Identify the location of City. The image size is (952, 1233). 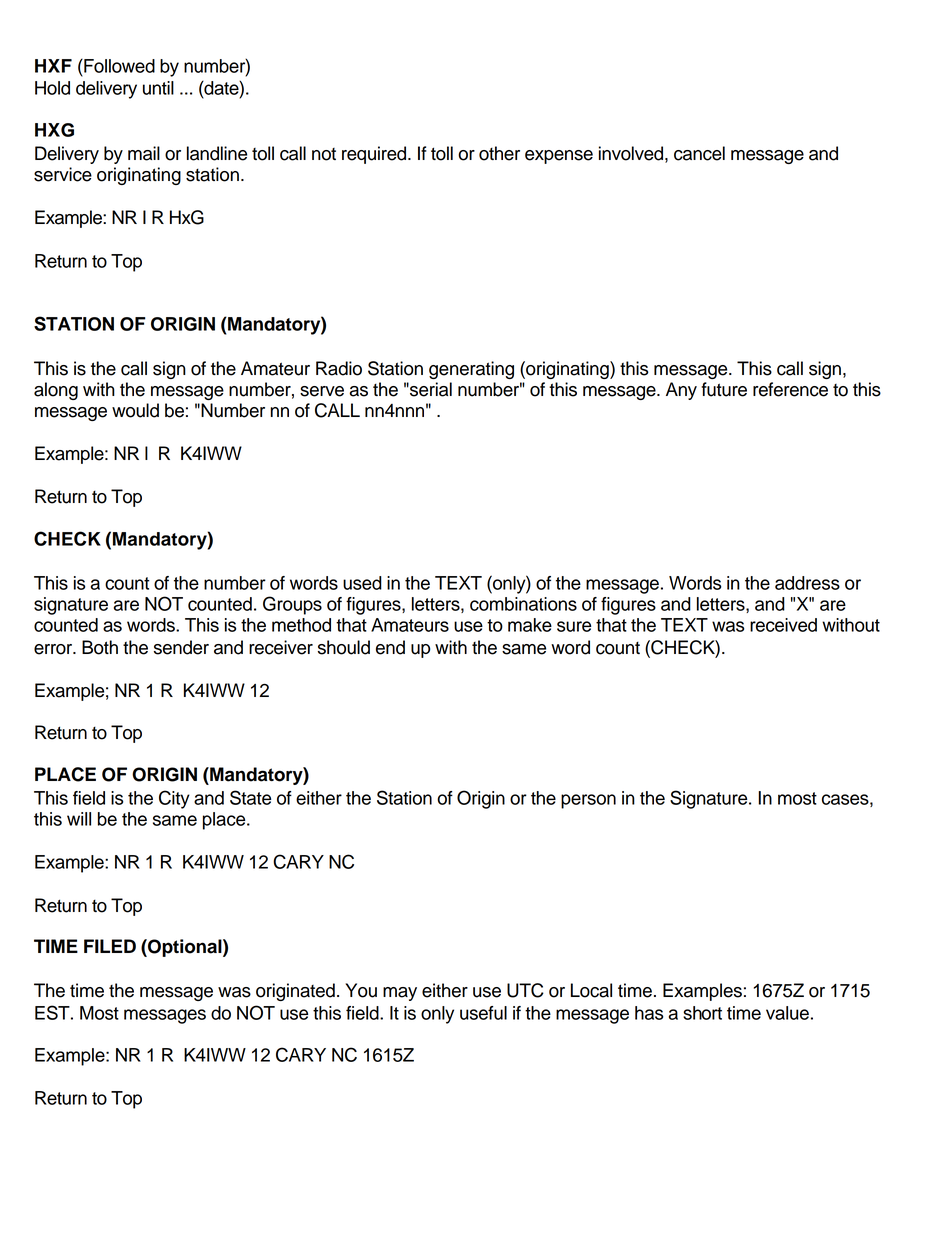
(174, 799).
